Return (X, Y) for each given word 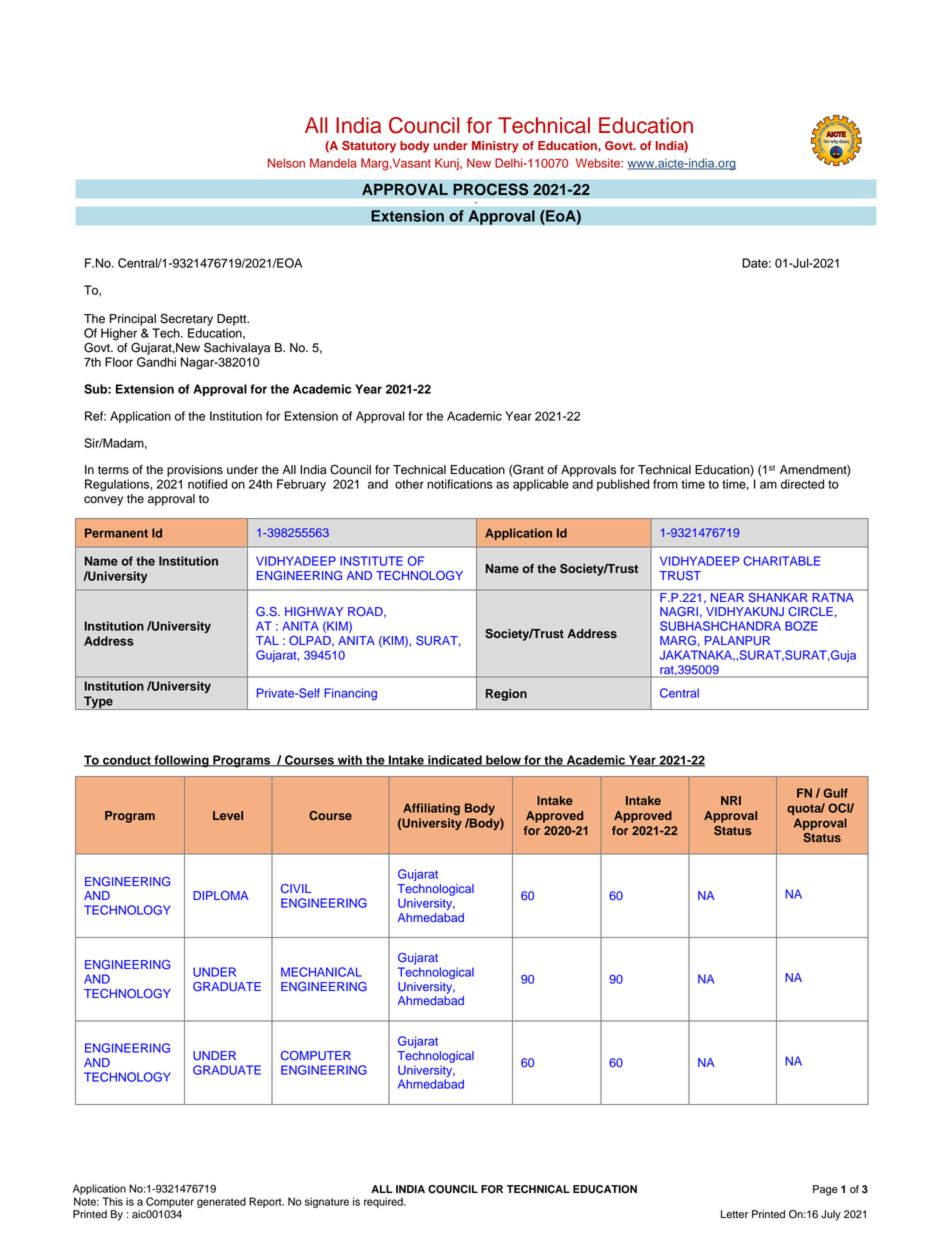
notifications (460, 484)
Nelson (286, 163)
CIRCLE (810, 612)
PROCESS (491, 189)
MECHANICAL (321, 972)
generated (221, 1202)
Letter (734, 1214)
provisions (195, 471)
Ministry (495, 147)
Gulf (835, 793)
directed (802, 484)
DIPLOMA (221, 896)
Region (506, 695)
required (384, 1202)
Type (98, 703)
